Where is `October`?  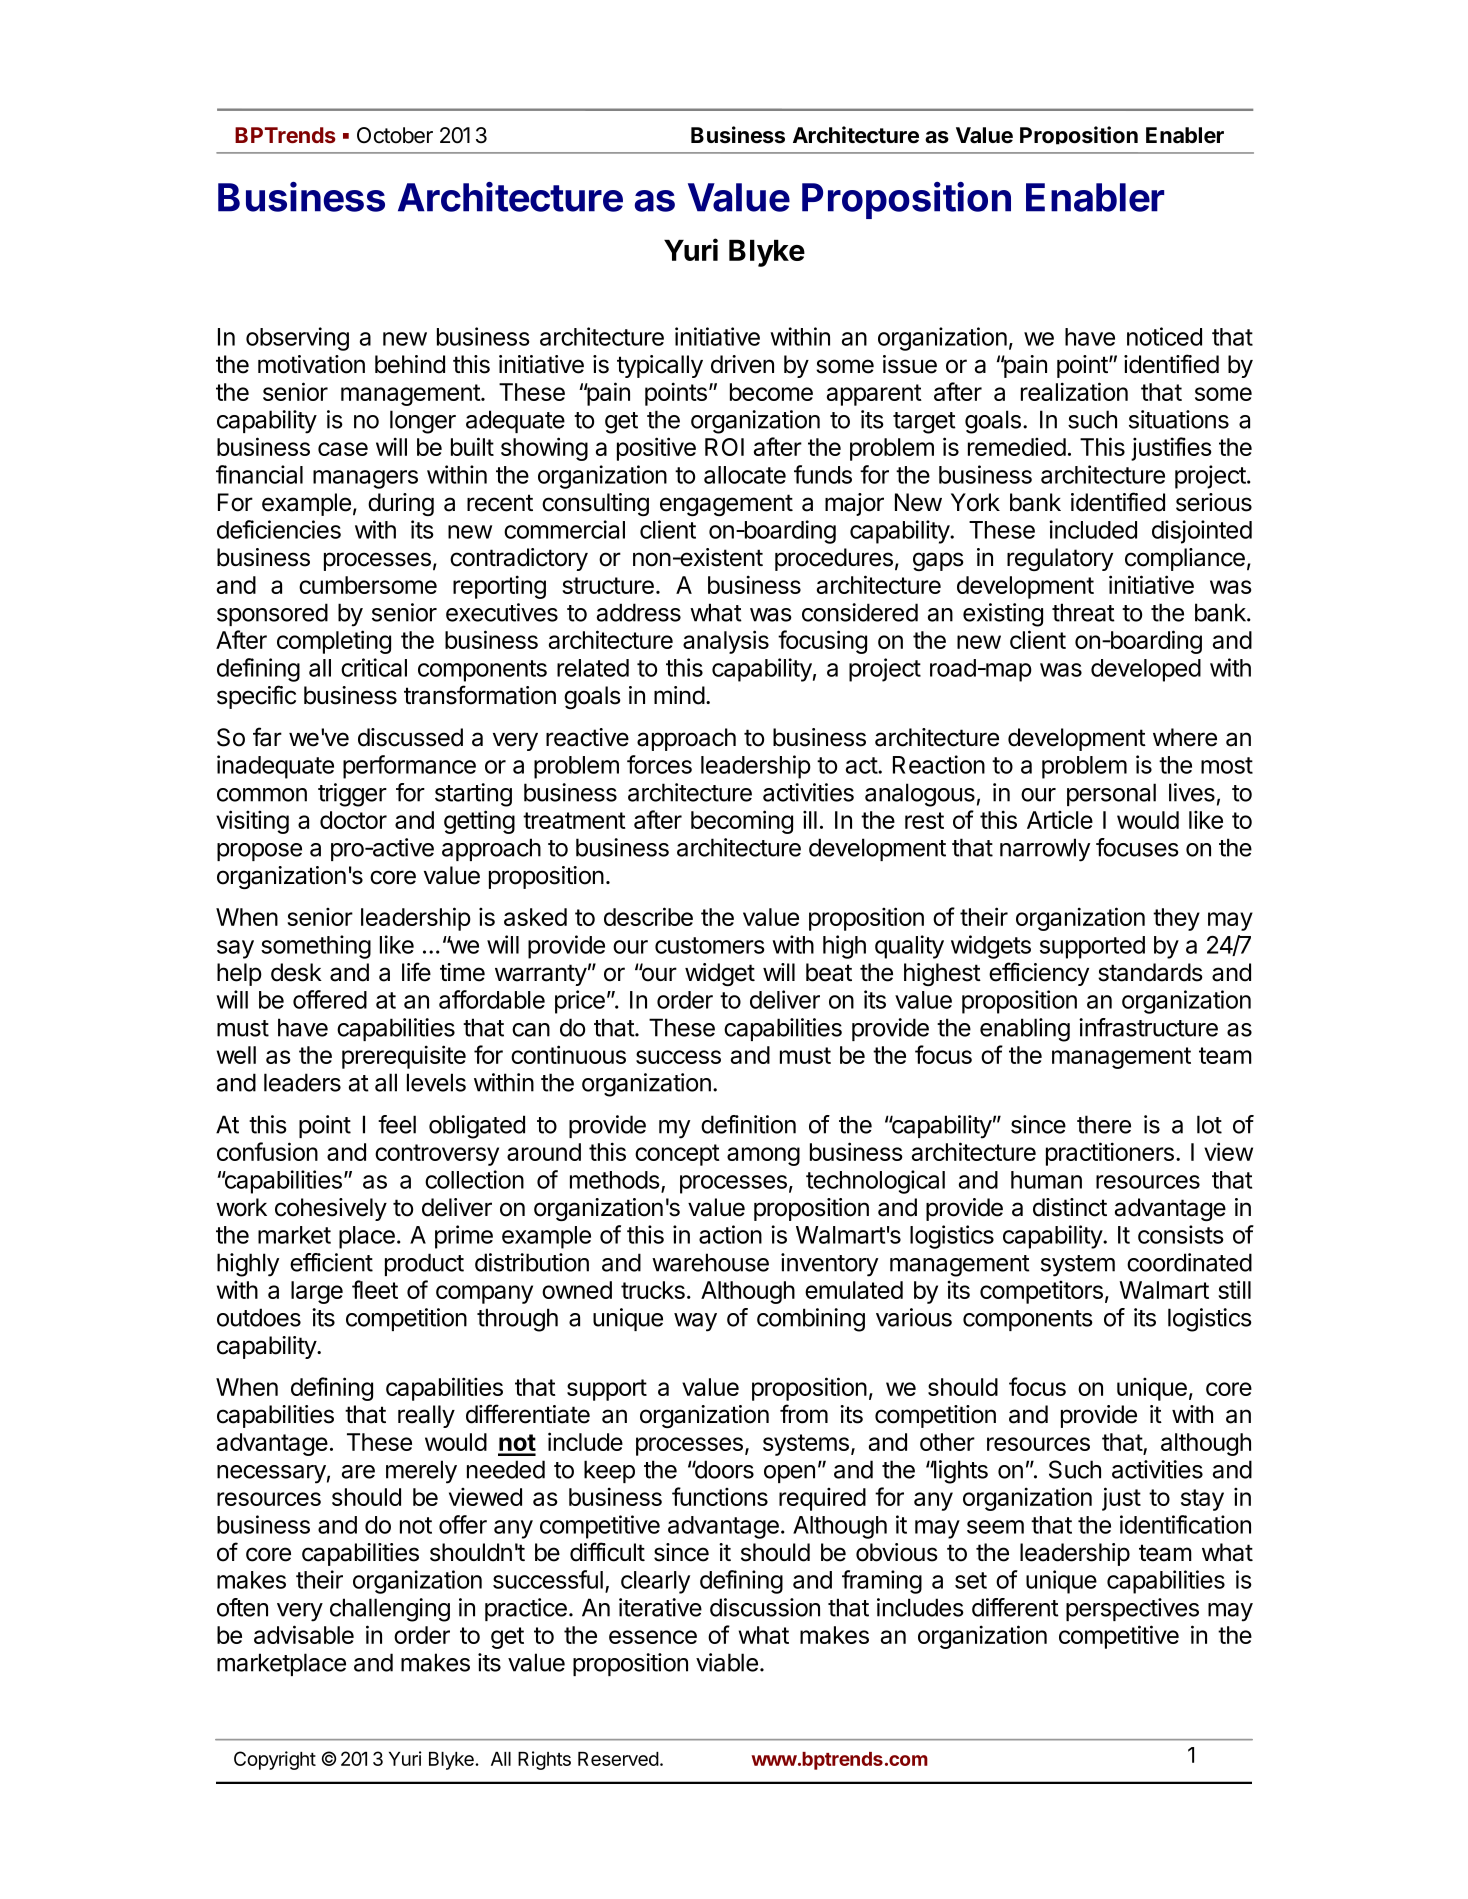
October is located at coordinates (395, 135).
